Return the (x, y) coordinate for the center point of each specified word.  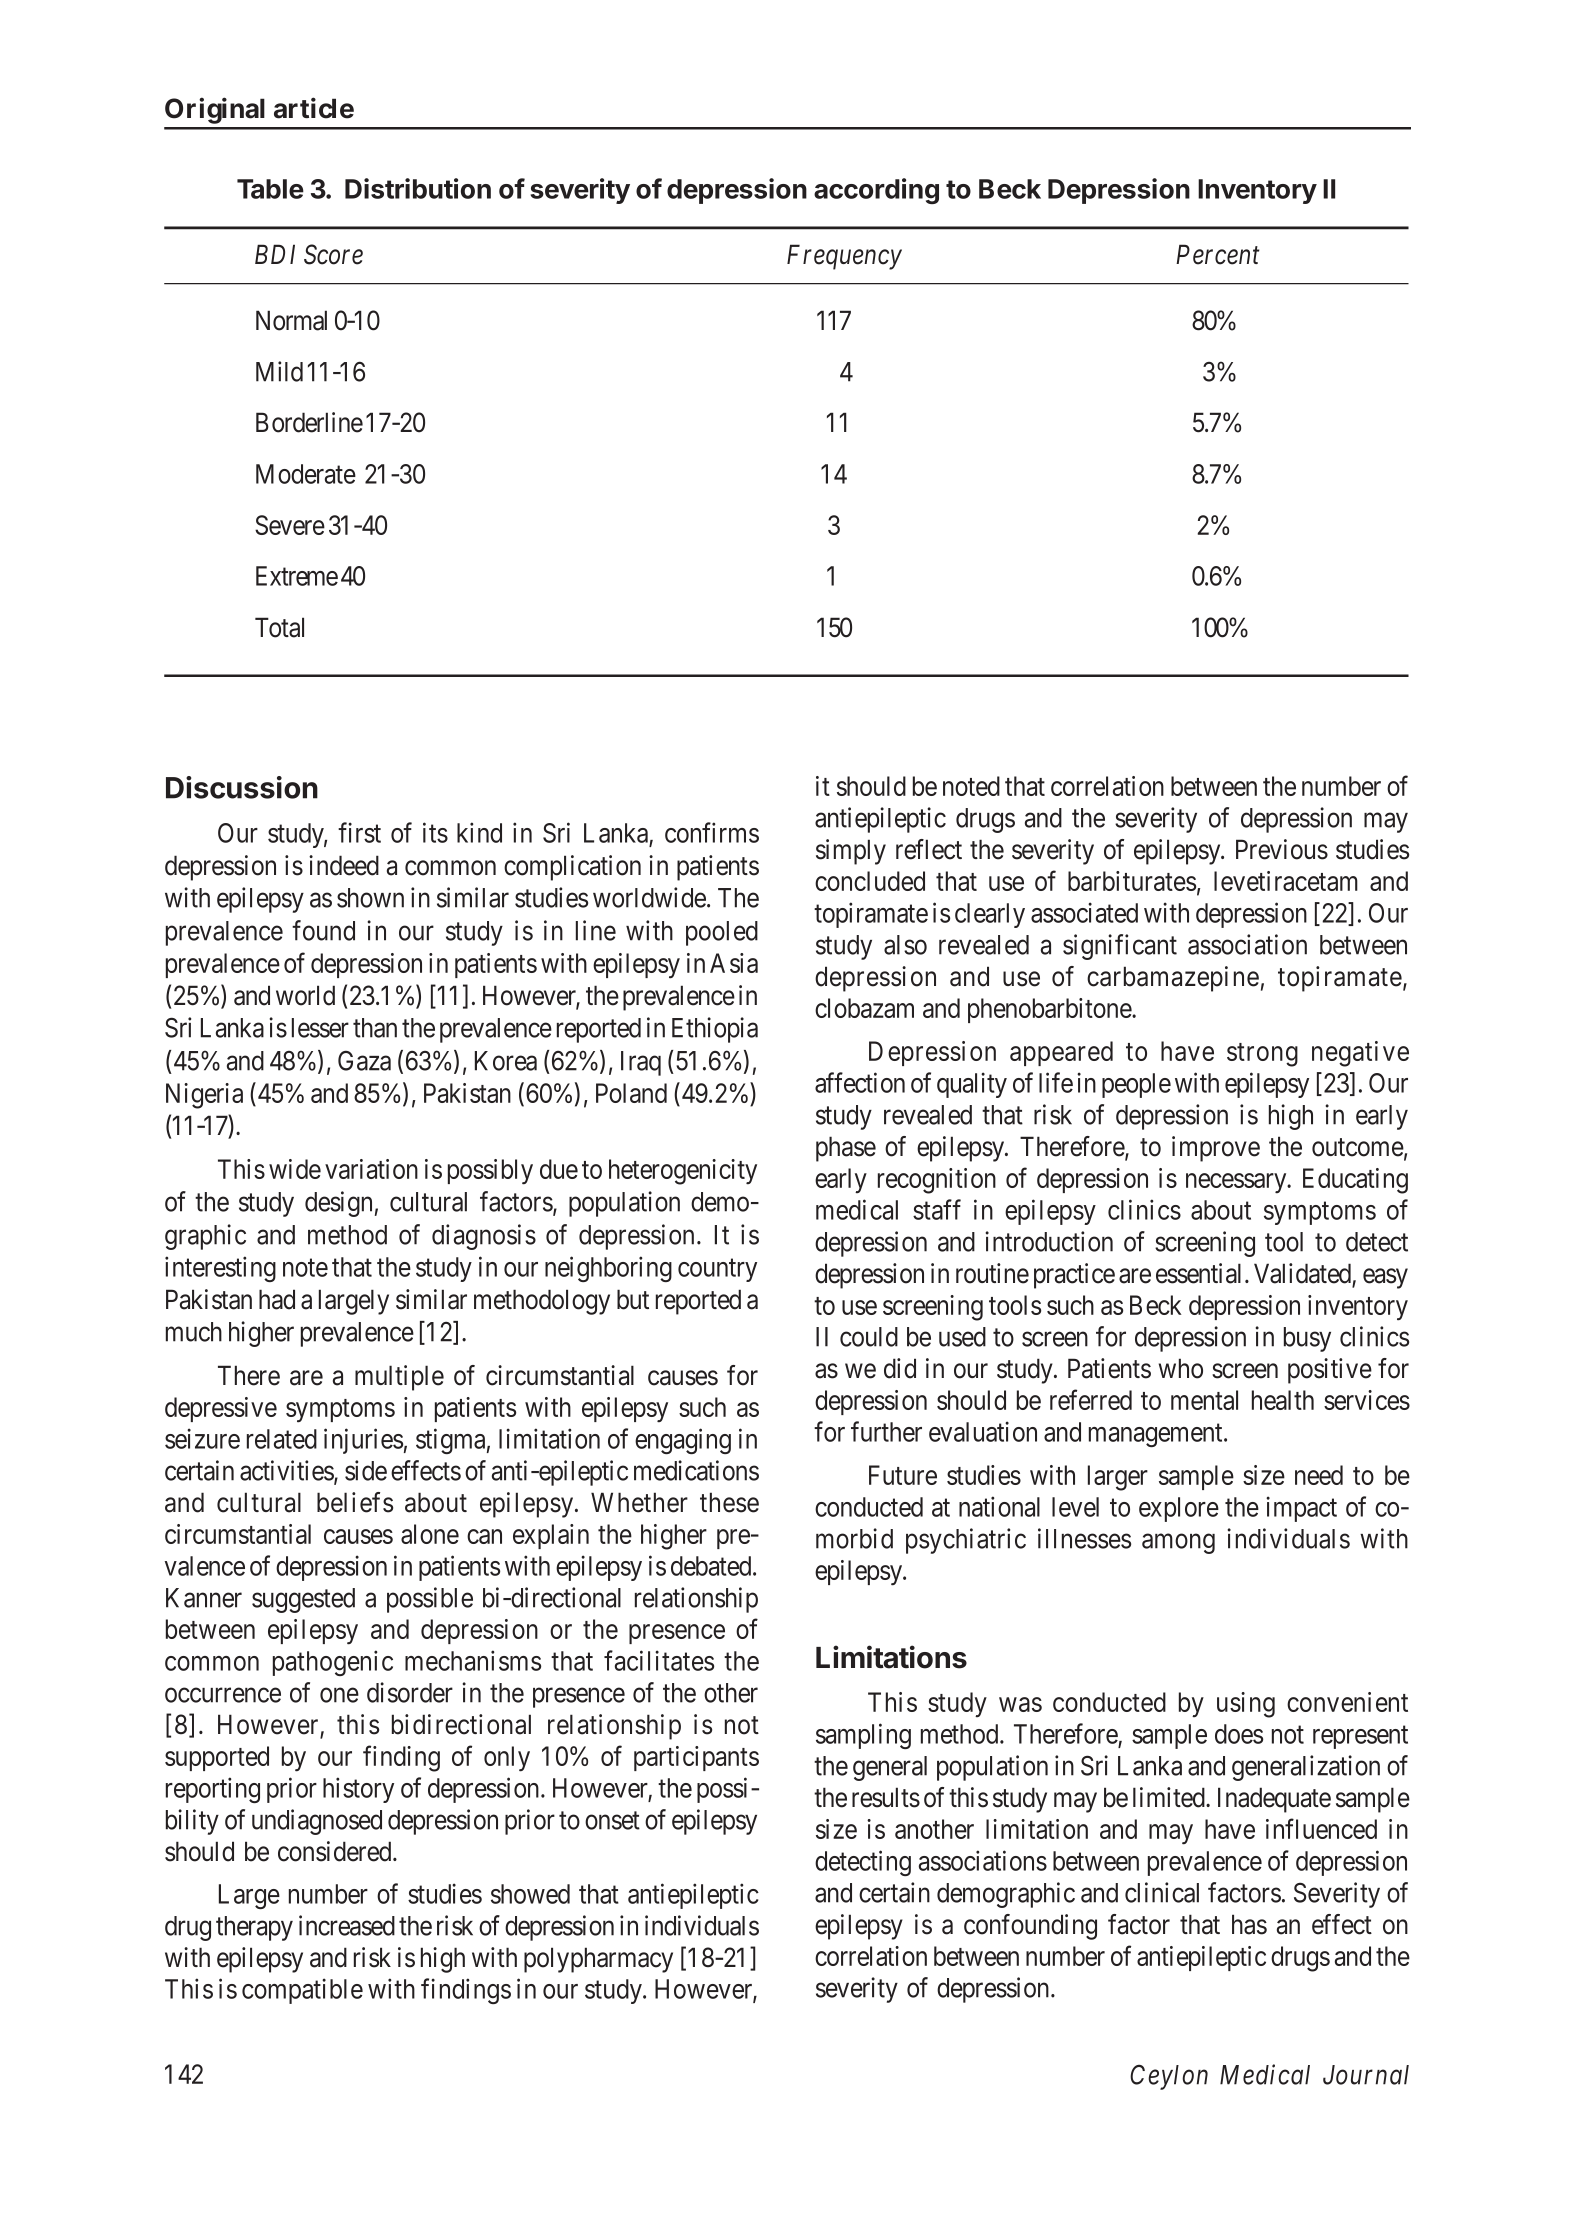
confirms (712, 832)
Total (279, 627)
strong (1262, 1055)
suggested (303, 1600)
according (876, 191)
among (1178, 1544)
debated (712, 1566)
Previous (1282, 849)
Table (270, 189)
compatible (302, 1991)
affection (860, 1082)
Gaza (364, 1060)
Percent (1218, 254)
